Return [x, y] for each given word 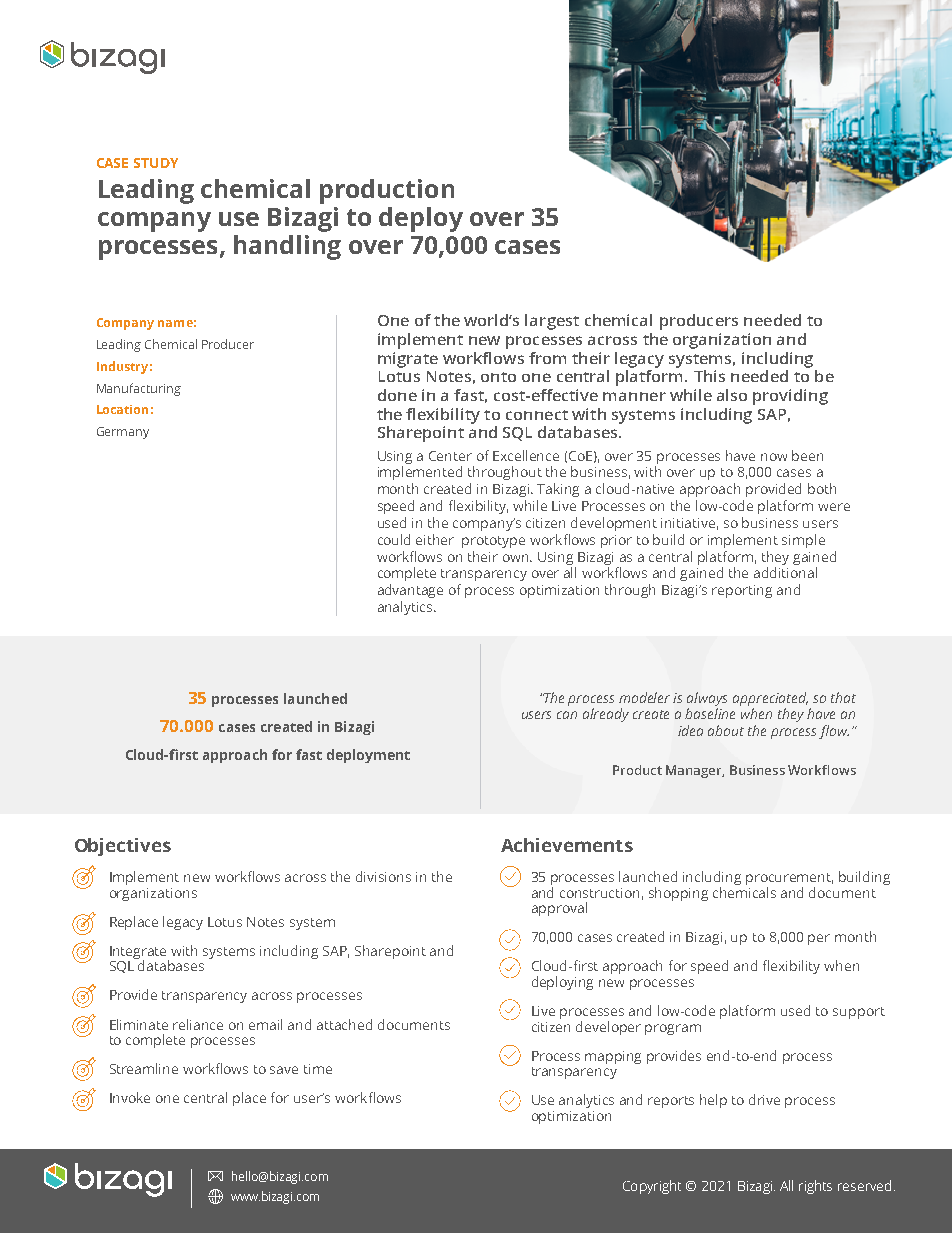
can [567, 715]
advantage [410, 591]
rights [815, 1187]
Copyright [652, 1187]
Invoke [130, 1097]
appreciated [770, 699]
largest [552, 322]
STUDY [156, 163]
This [709, 376]
